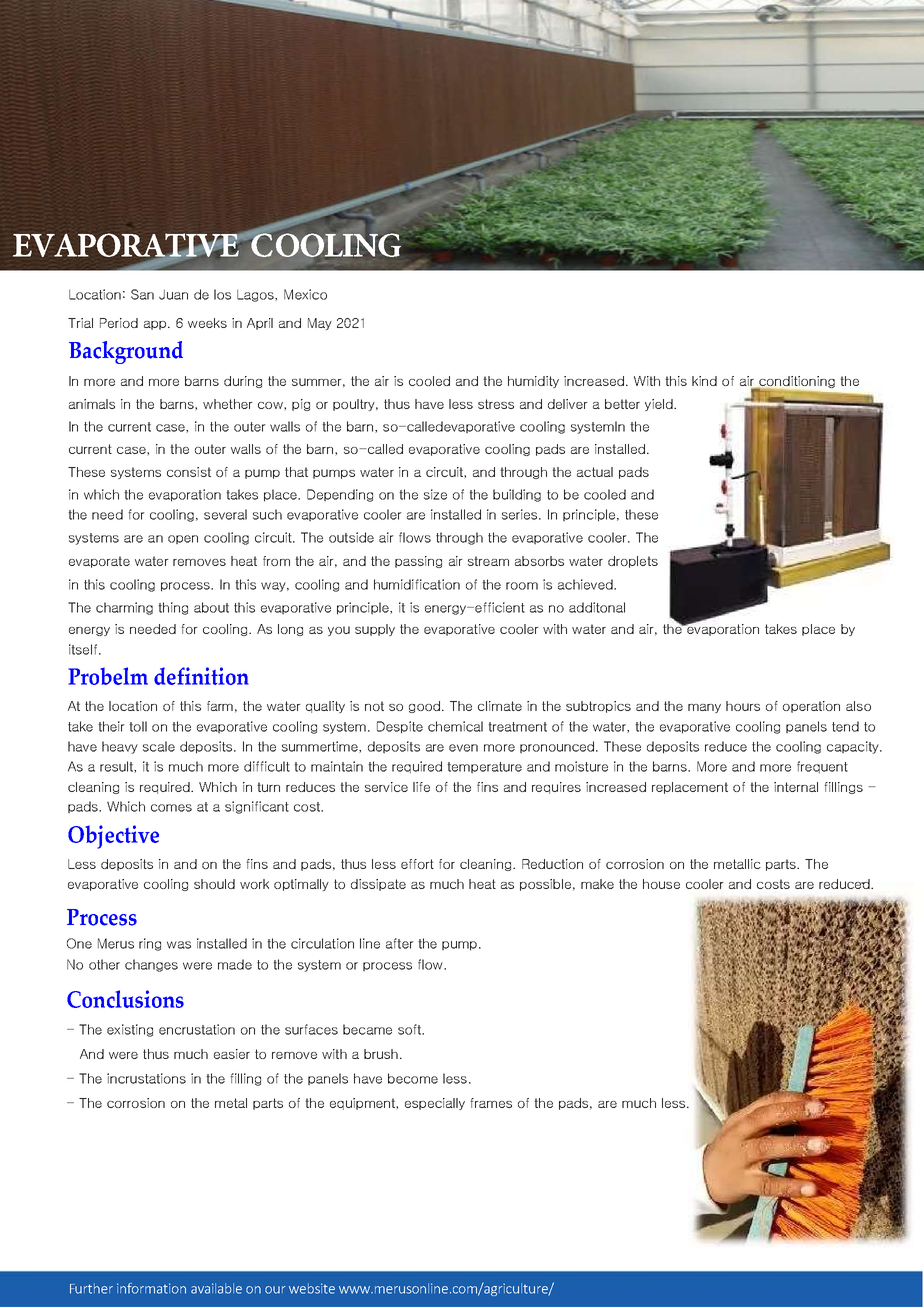 The height and width of the screenshot is (1308, 924). What do you see at coordinates (399, 943) in the screenshot?
I see `after` at bounding box center [399, 943].
